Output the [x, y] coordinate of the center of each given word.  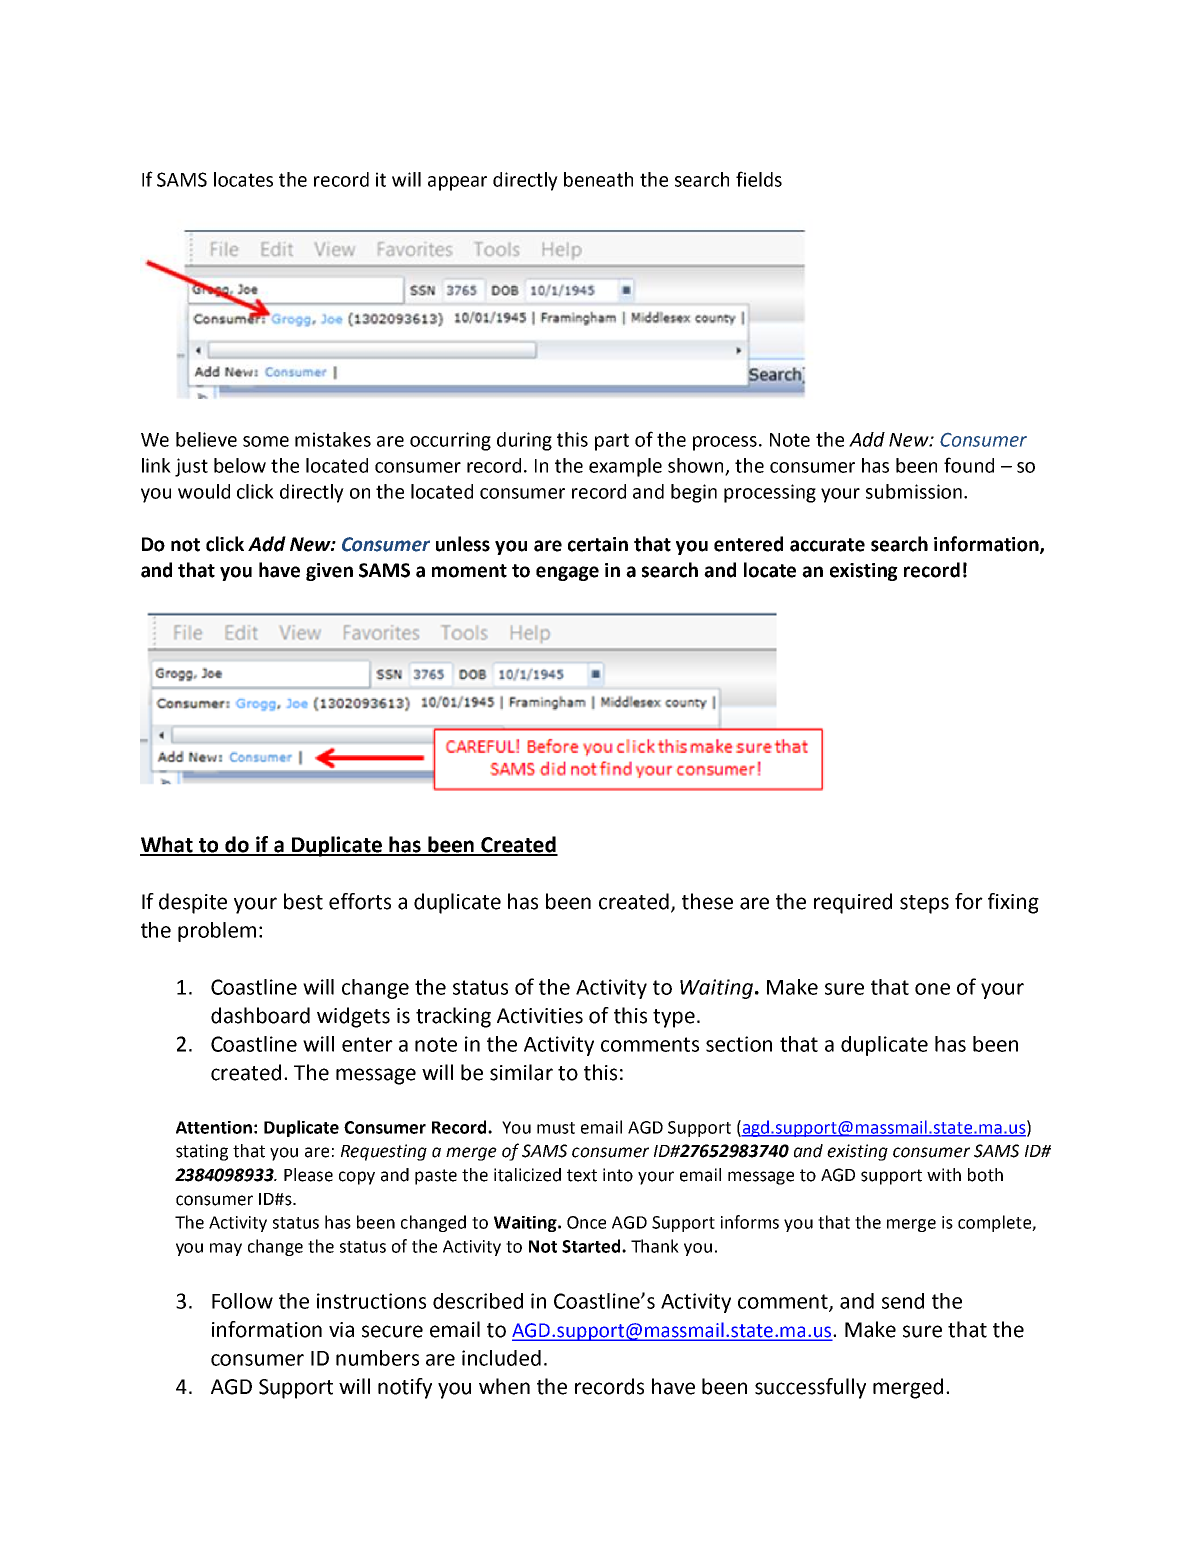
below [240, 465]
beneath [598, 179]
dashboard [260, 1015]
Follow [242, 1301]
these [707, 901]
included [501, 1358]
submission [914, 491]
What [168, 845]
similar [521, 1072]
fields [759, 179]
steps [924, 904]
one [932, 989]
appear [457, 183]
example [625, 467]
